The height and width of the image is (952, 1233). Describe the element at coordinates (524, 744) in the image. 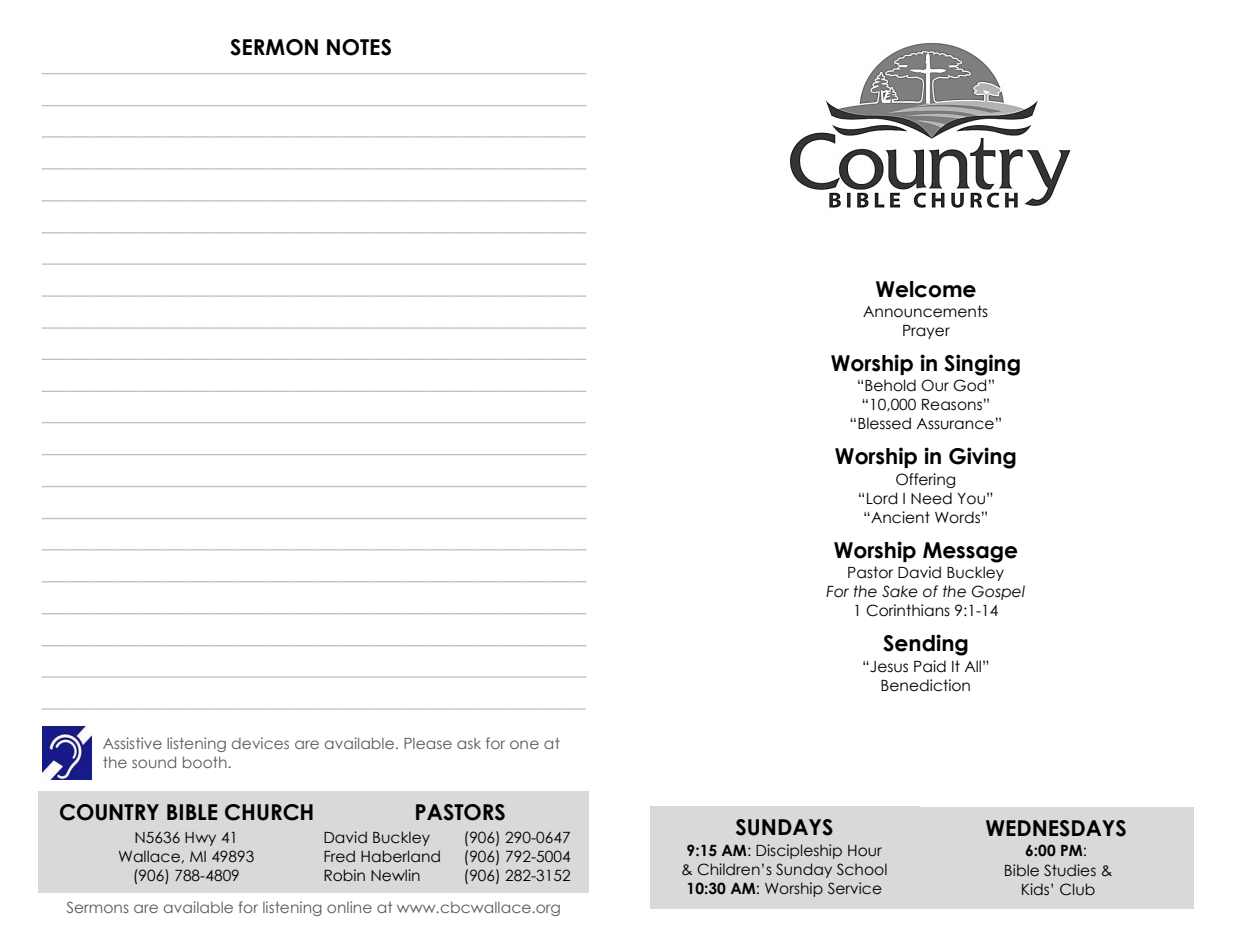

I see `one` at that location.
